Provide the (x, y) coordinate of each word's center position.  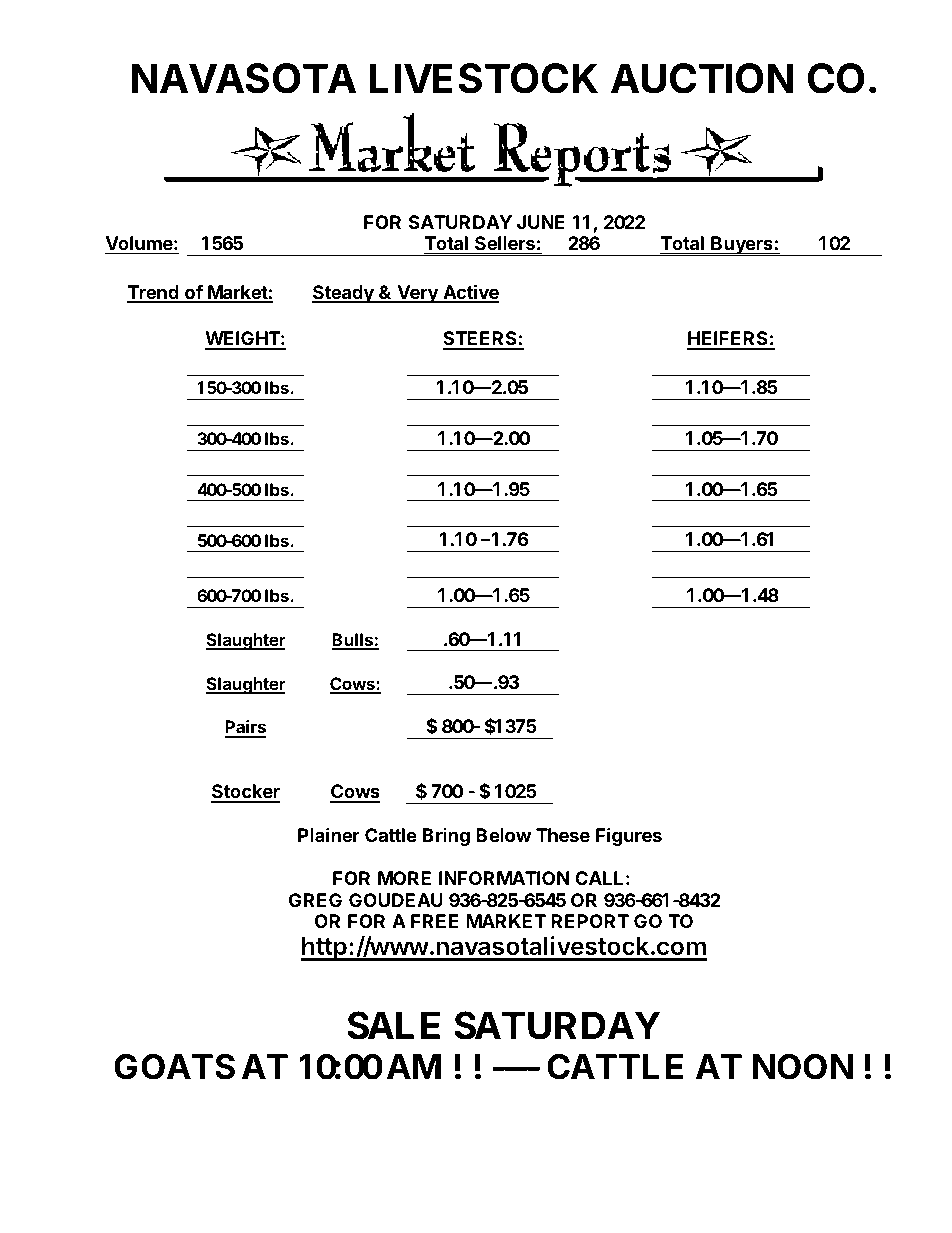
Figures (629, 836)
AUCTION (702, 78)
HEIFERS (728, 340)
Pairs (245, 728)
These (563, 835)
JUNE (541, 222)
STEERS (481, 340)
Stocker (245, 793)
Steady (344, 294)
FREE (434, 921)
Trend (154, 293)
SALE (393, 1025)
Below (503, 835)
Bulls (353, 641)
